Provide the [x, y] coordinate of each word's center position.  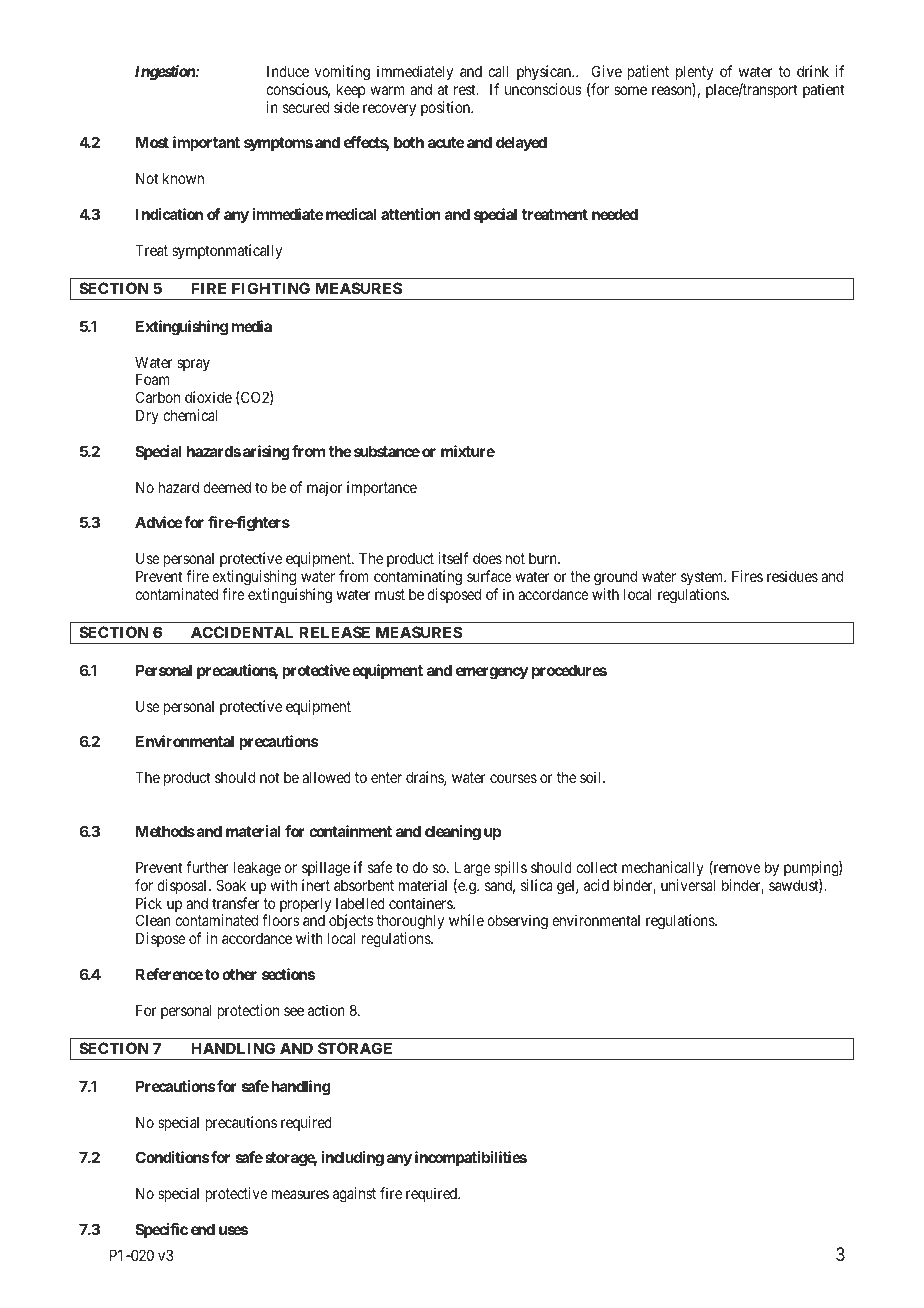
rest [466, 89]
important [206, 143]
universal [688, 885]
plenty [694, 72]
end [203, 1229]
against [354, 1195]
